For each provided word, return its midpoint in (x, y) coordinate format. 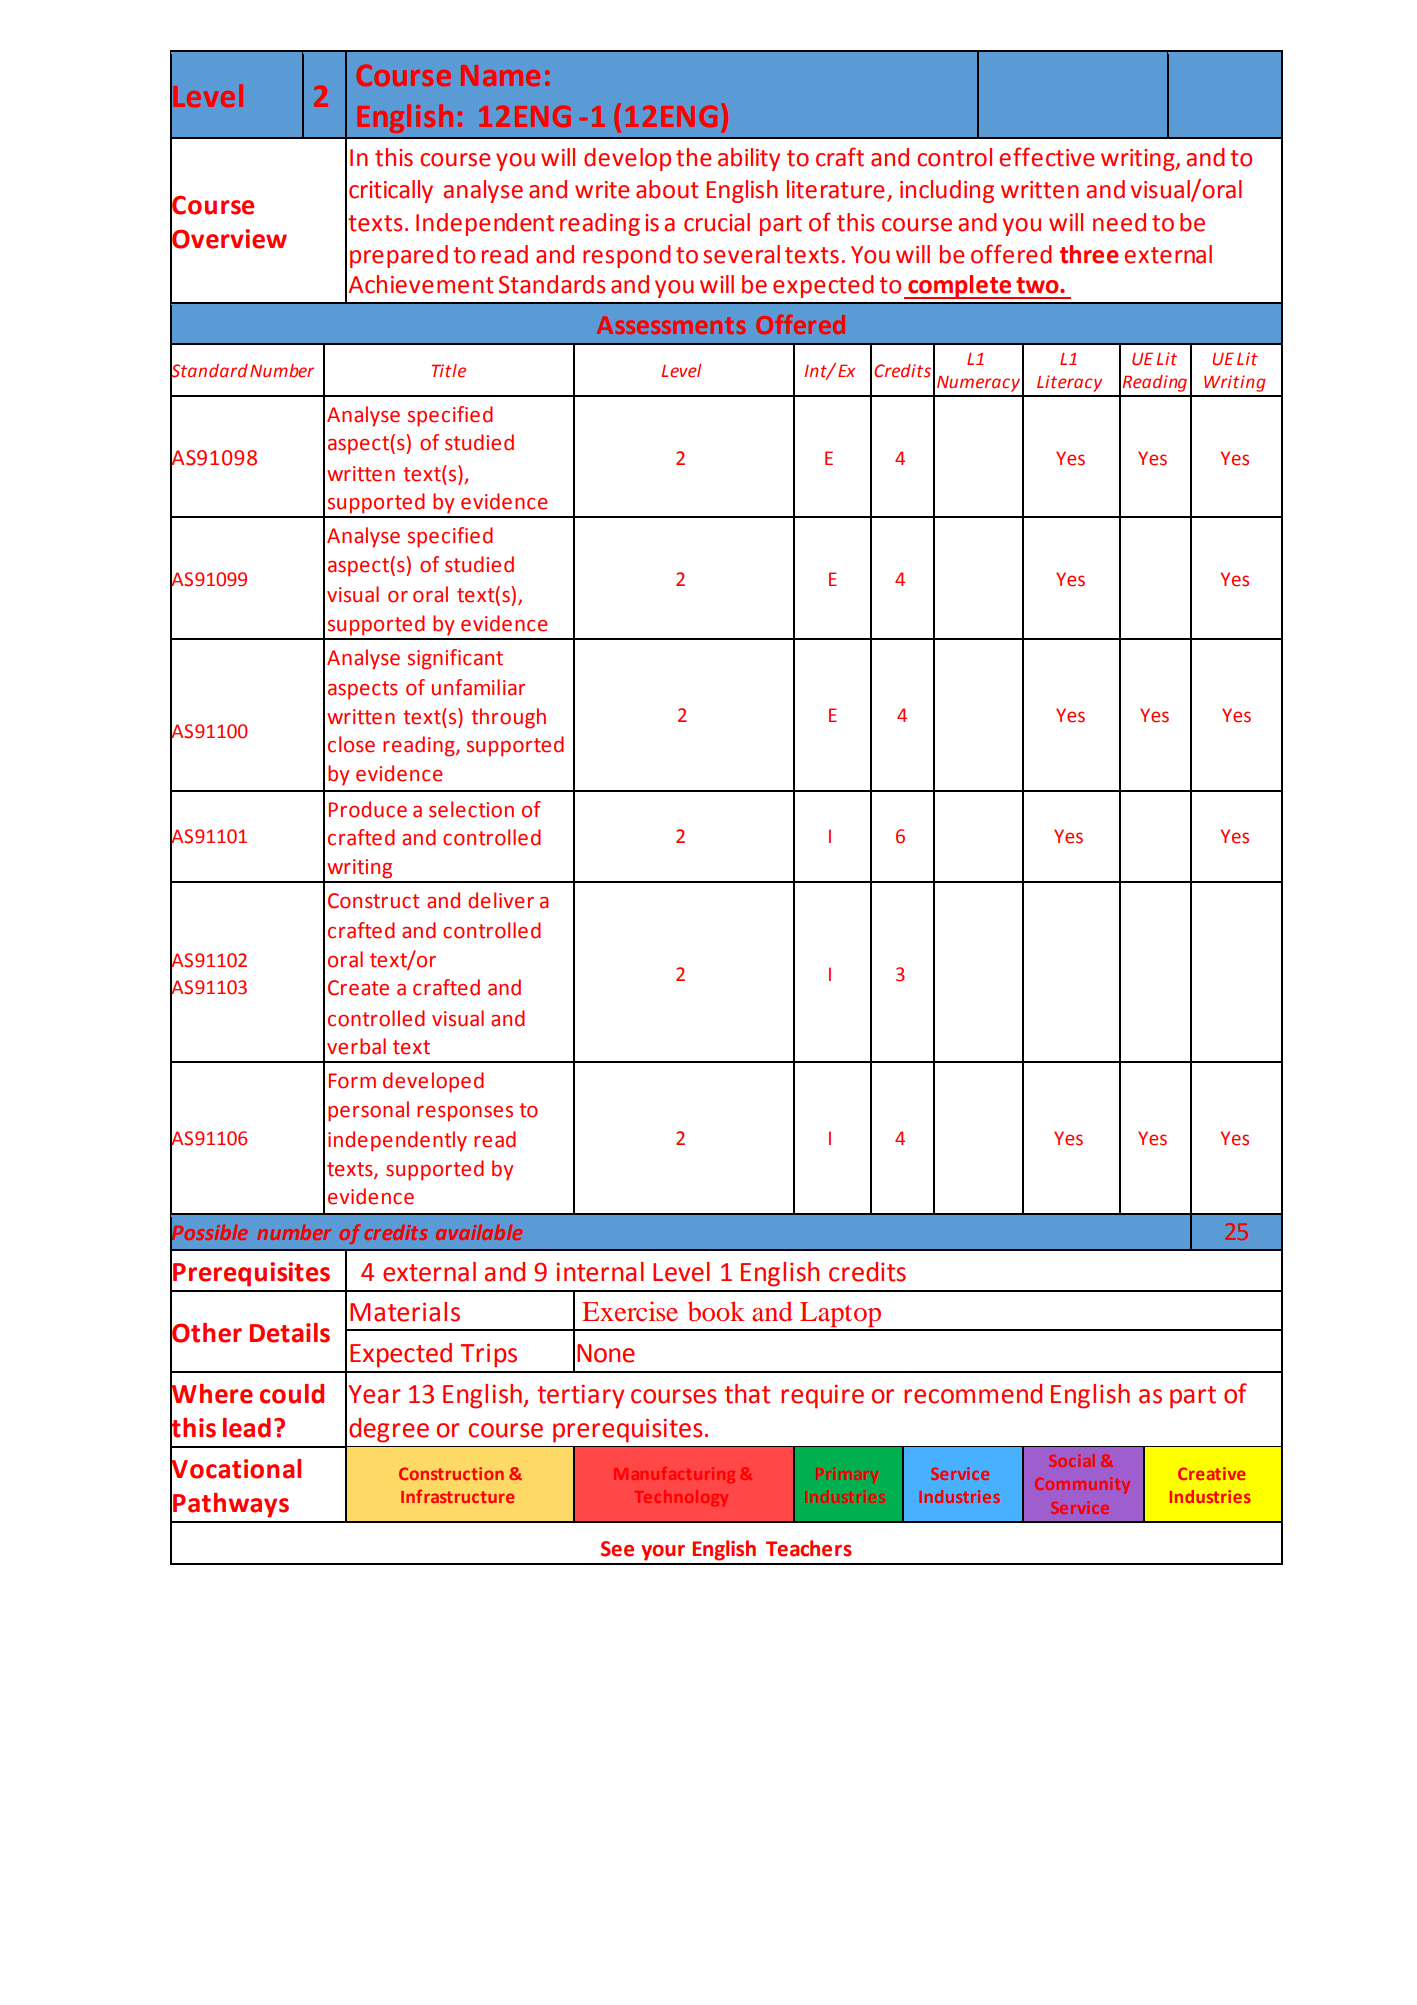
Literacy (1069, 383)
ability (749, 159)
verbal (356, 1046)
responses (465, 1114)
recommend (973, 1394)
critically (391, 191)
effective (1046, 157)
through (508, 718)
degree (389, 1430)
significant (455, 659)
